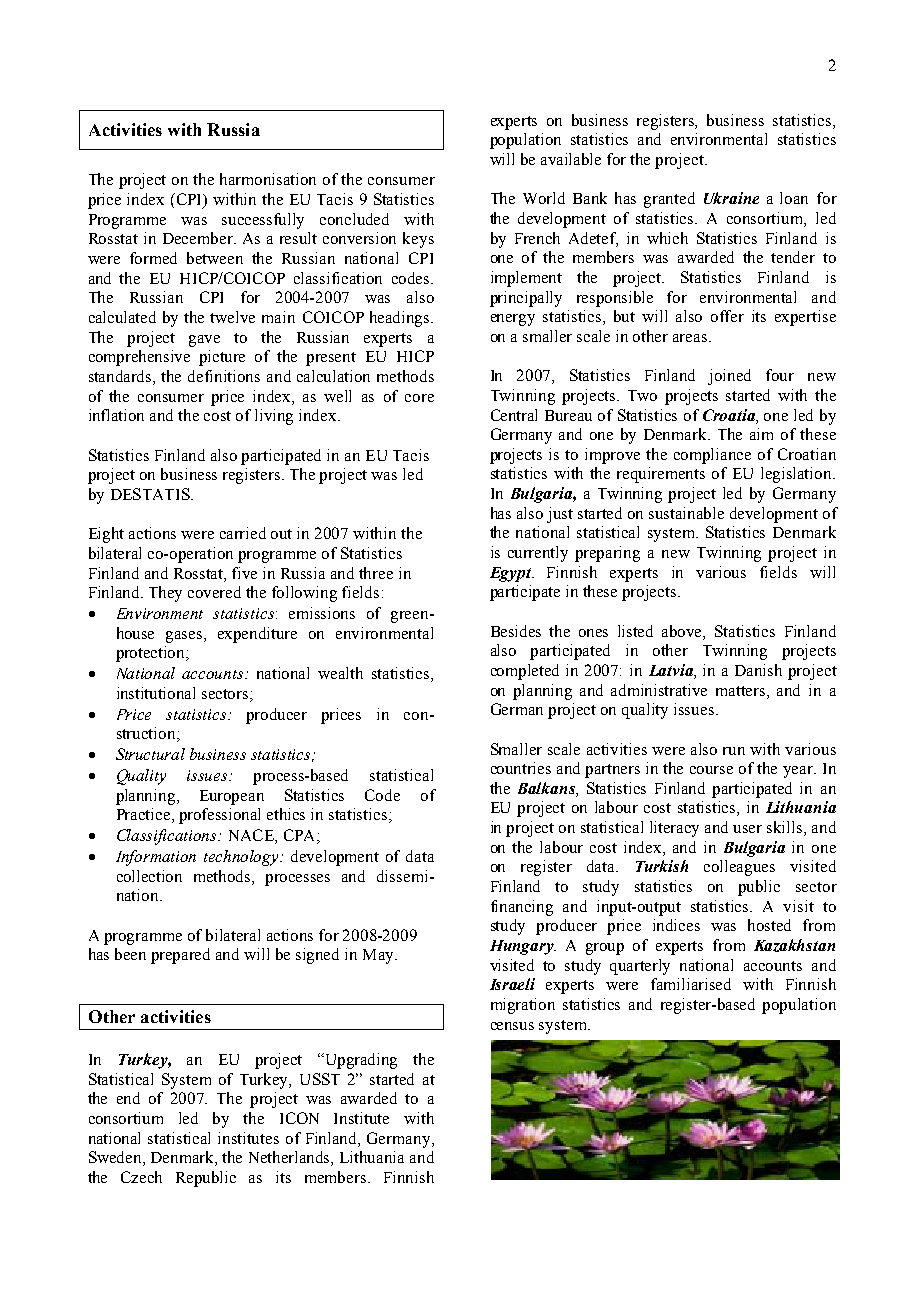 The image size is (924, 1308). What do you see at coordinates (219, 816) in the document?
I see `professional` at bounding box center [219, 816].
